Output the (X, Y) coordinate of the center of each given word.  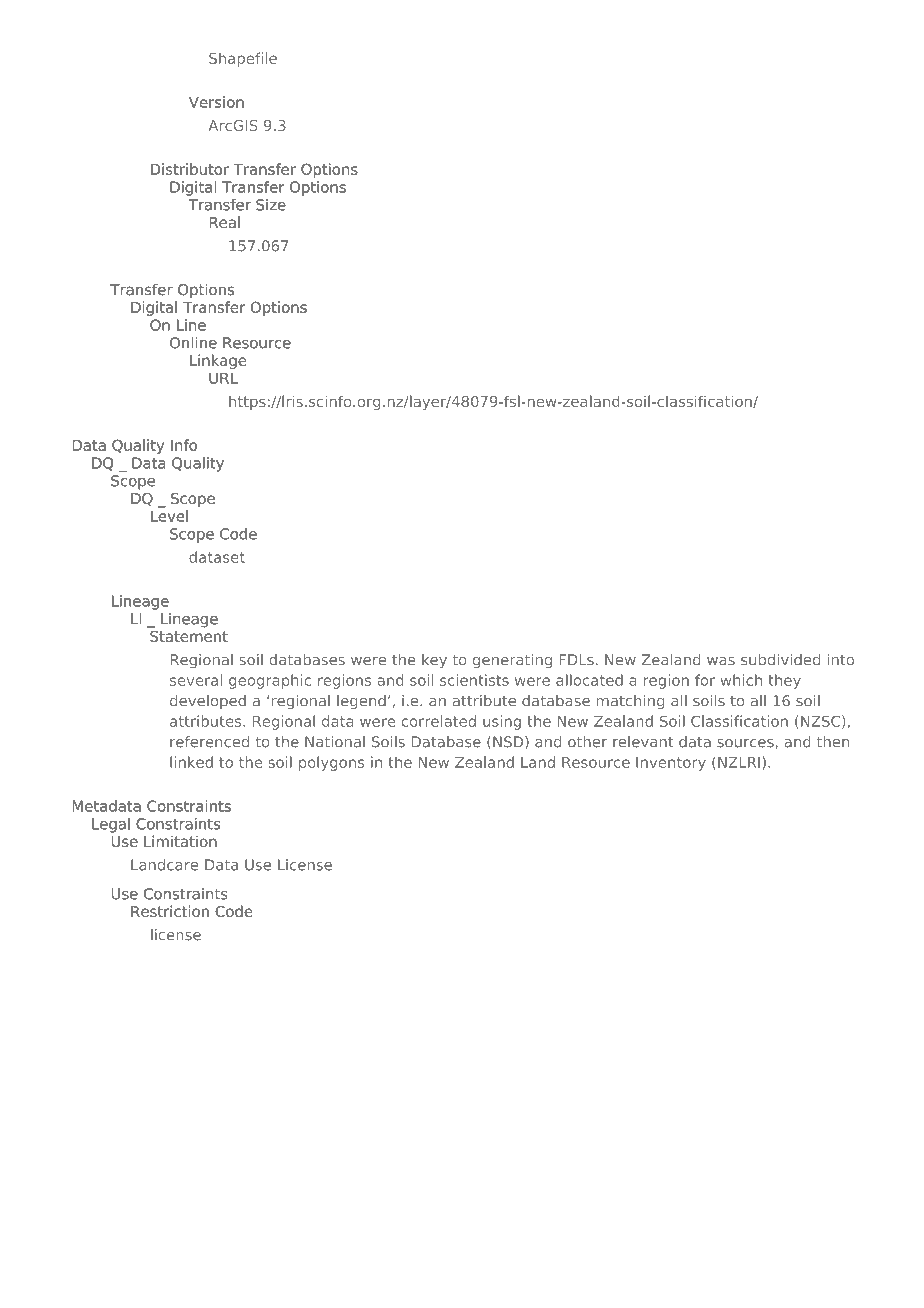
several (196, 680)
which (741, 680)
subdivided (780, 660)
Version (216, 102)
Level (169, 516)
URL (223, 378)
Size (271, 205)
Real (224, 222)
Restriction (170, 911)
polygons (331, 763)
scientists (474, 680)
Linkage (218, 361)
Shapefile (243, 59)
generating (512, 661)
